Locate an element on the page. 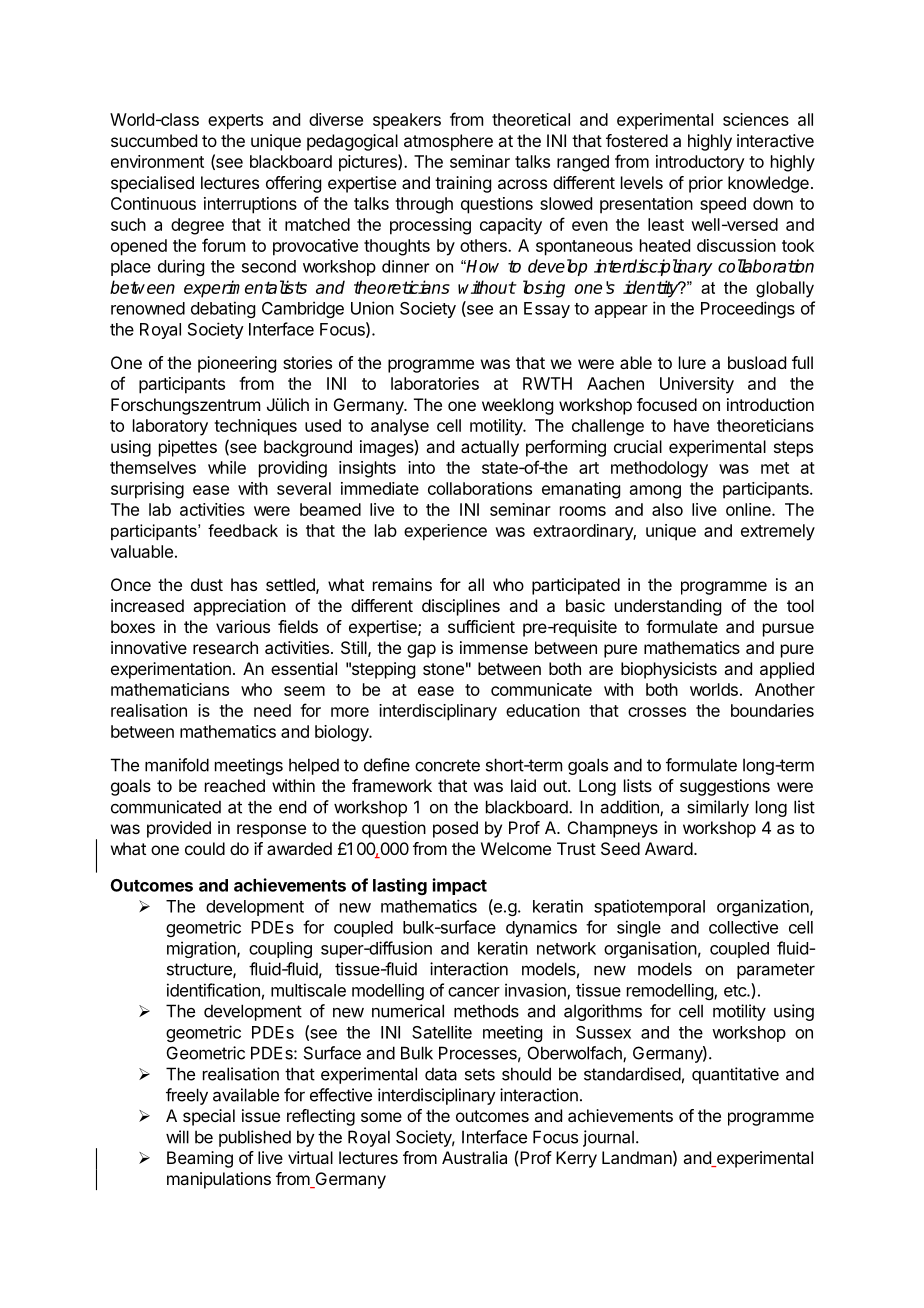 Image resolution: width=924 pixels, height=1308 pixels. laboratories is located at coordinates (435, 383).
